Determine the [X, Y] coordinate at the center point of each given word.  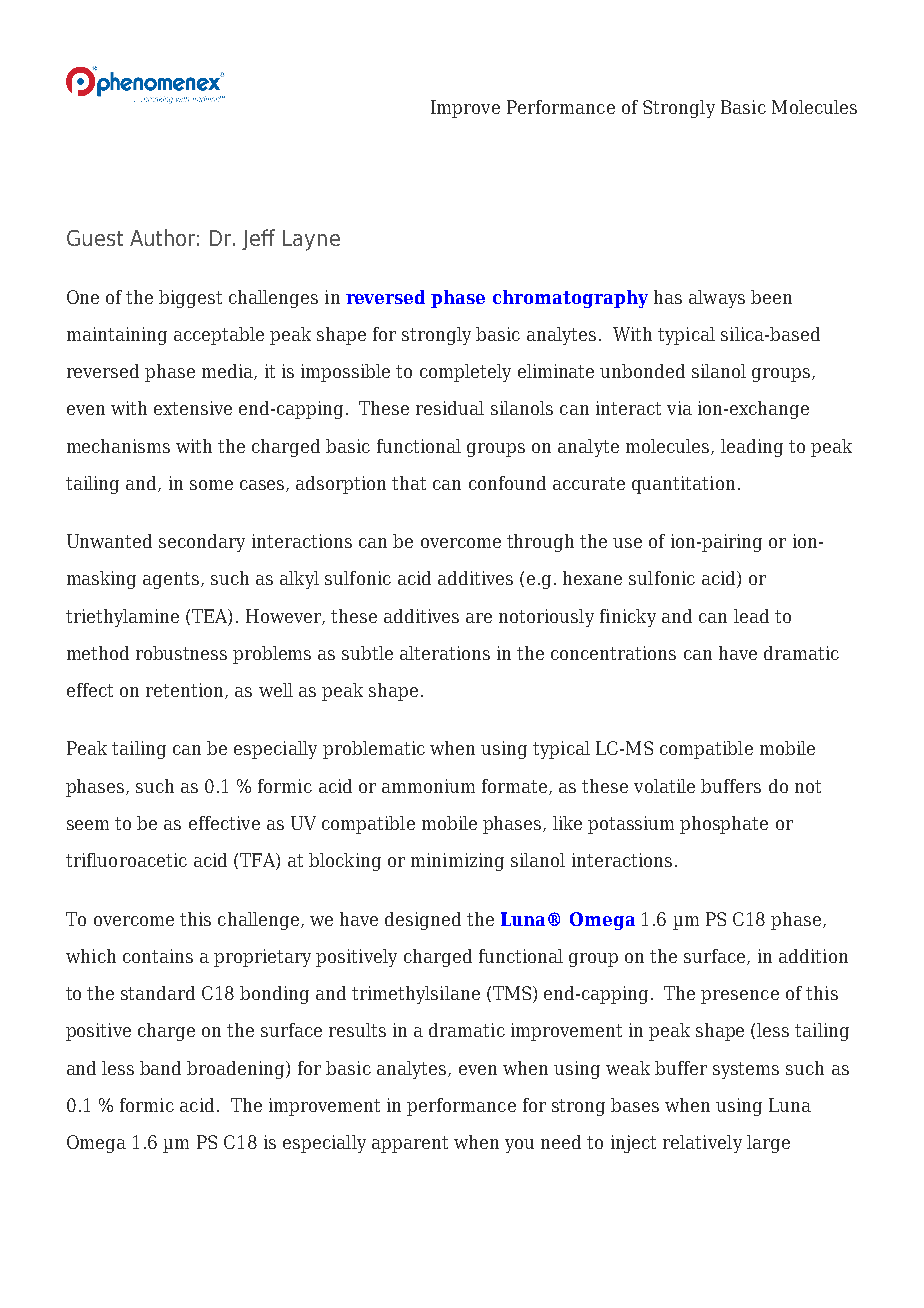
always [717, 299]
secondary [202, 543]
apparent [410, 1144]
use [627, 543]
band [160, 1068]
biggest [190, 299]
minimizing [457, 862]
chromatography [570, 299]
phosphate [724, 825]
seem [88, 825]
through [540, 543]
